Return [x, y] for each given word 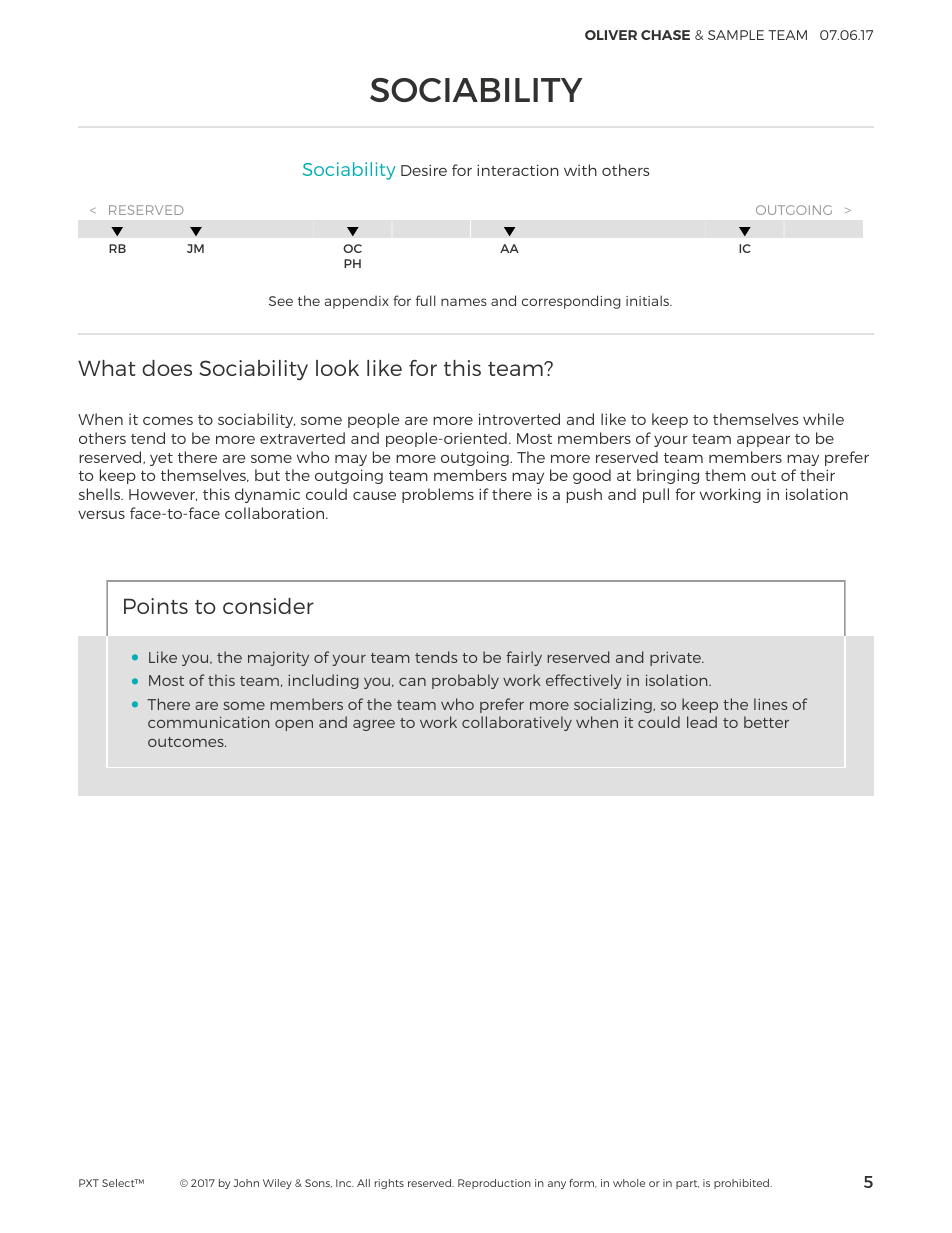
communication [208, 722]
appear [763, 441]
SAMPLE [736, 35]
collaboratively [517, 723]
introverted [519, 419]
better [766, 722]
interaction [518, 170]
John [246, 1183]
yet [161, 459]
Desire [424, 170]
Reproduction [494, 1184]
